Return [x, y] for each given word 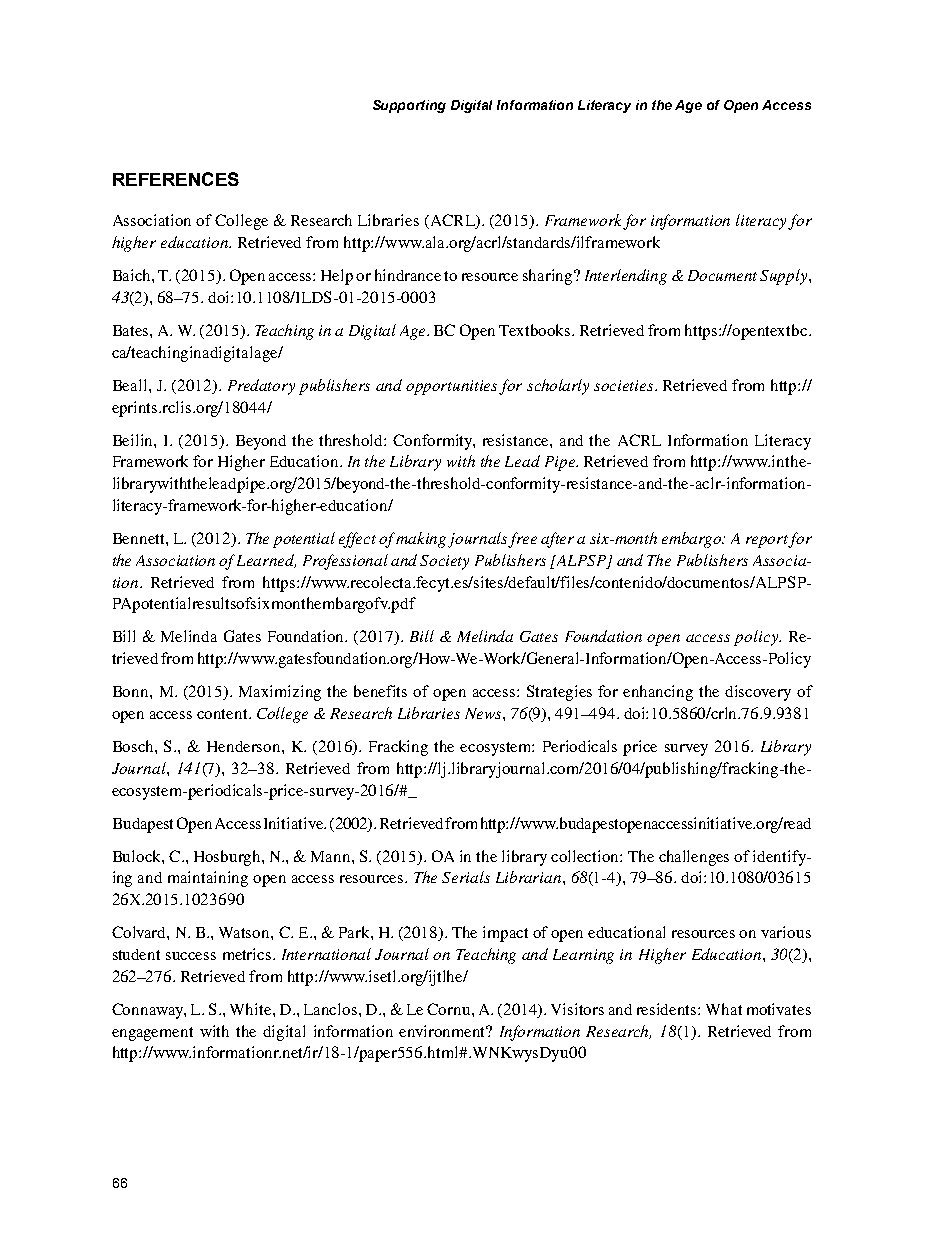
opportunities [453, 387]
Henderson [245, 746]
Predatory [261, 387]
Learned [266, 561]
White [252, 1009]
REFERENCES [176, 179]
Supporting [409, 106]
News [484, 713]
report [768, 541]
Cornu [450, 1009]
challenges [694, 858]
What [724, 1009]
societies [625, 385]
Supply [785, 277]
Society [444, 562]
